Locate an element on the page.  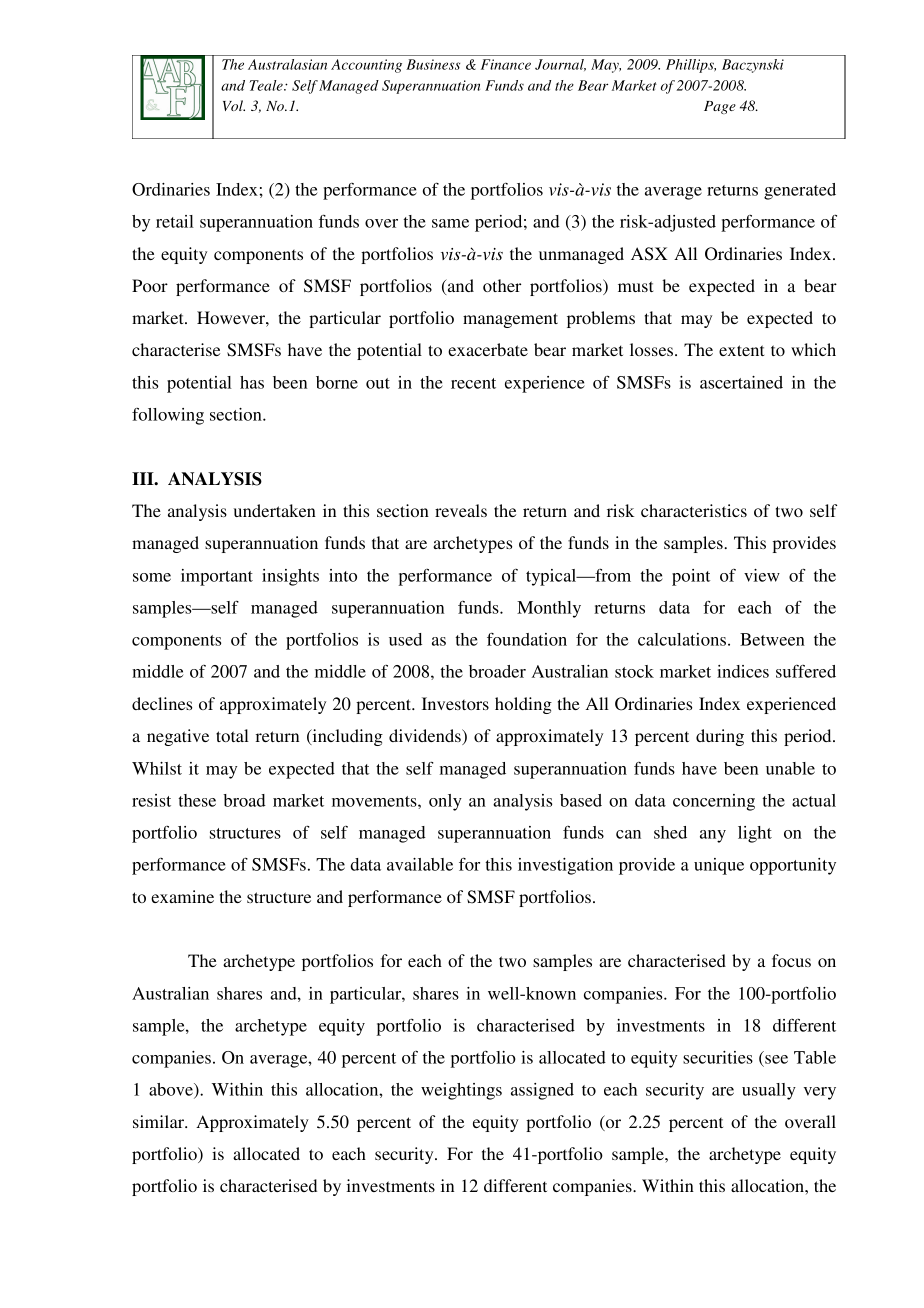
Vol is located at coordinates (234, 105).
